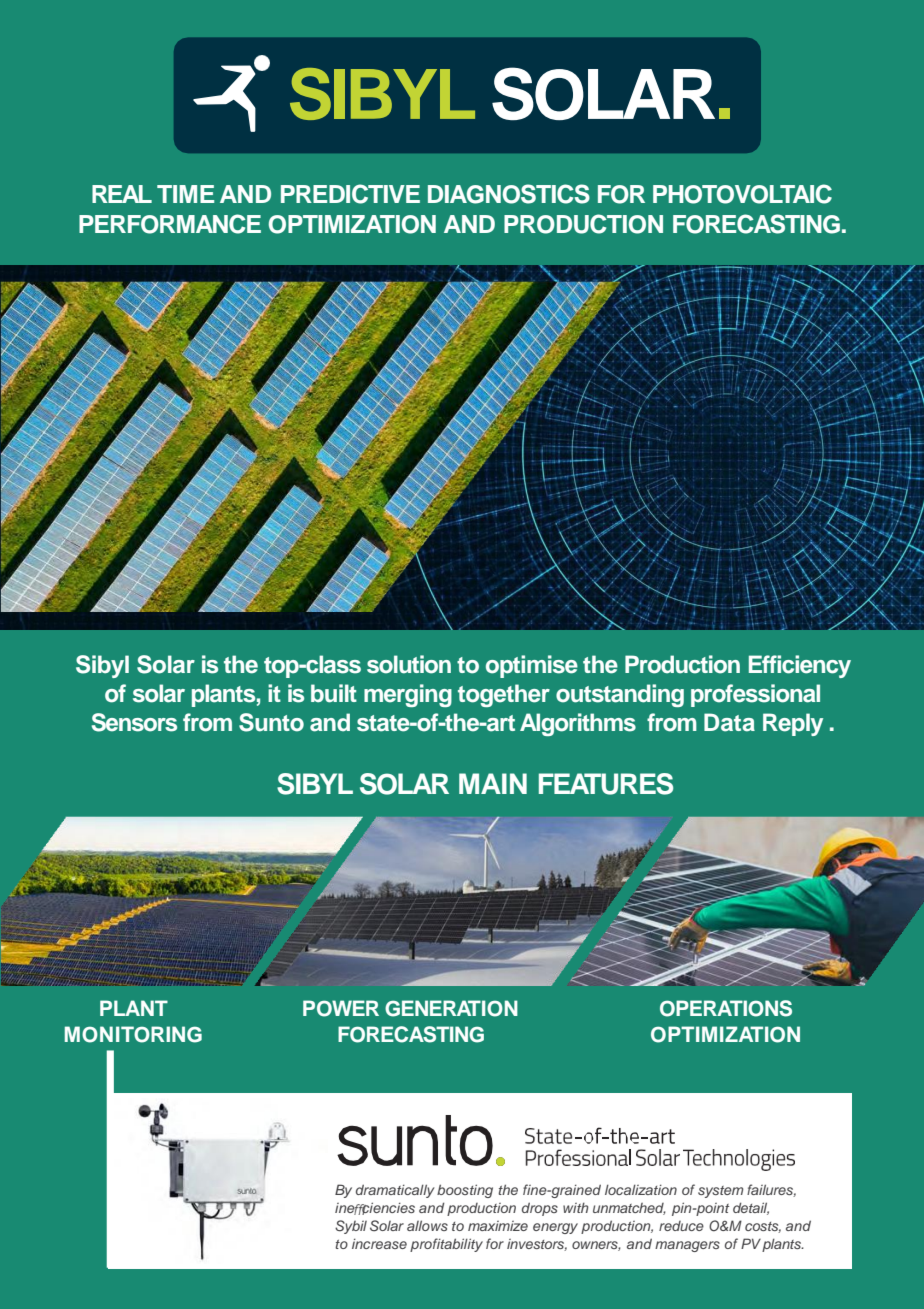  Describe the element at coordinates (742, 194) in the screenshot. I see `PHOTOVOLTAIC` at that location.
